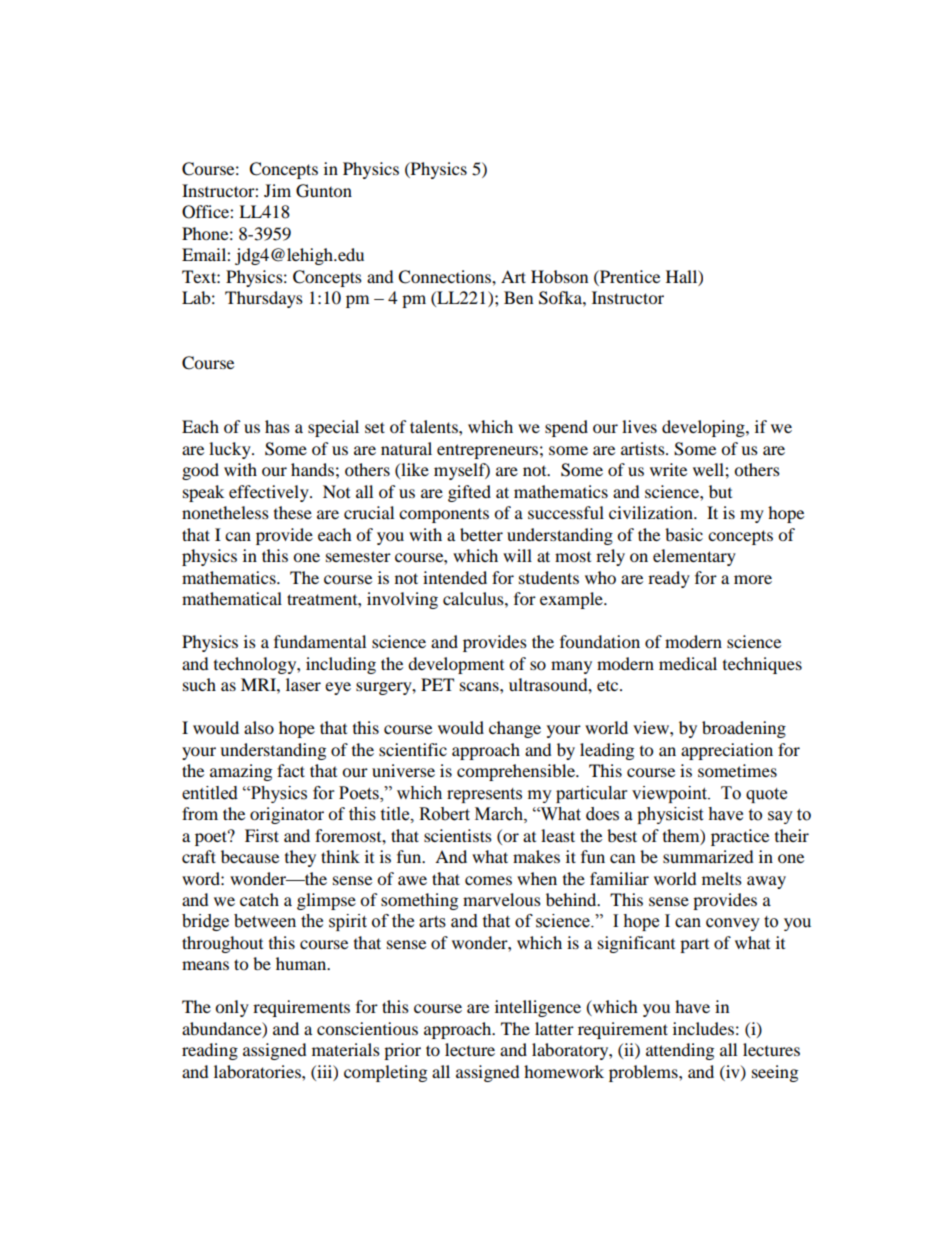  Describe the element at coordinates (727, 751) in the page. I see `appreciation` at that location.
